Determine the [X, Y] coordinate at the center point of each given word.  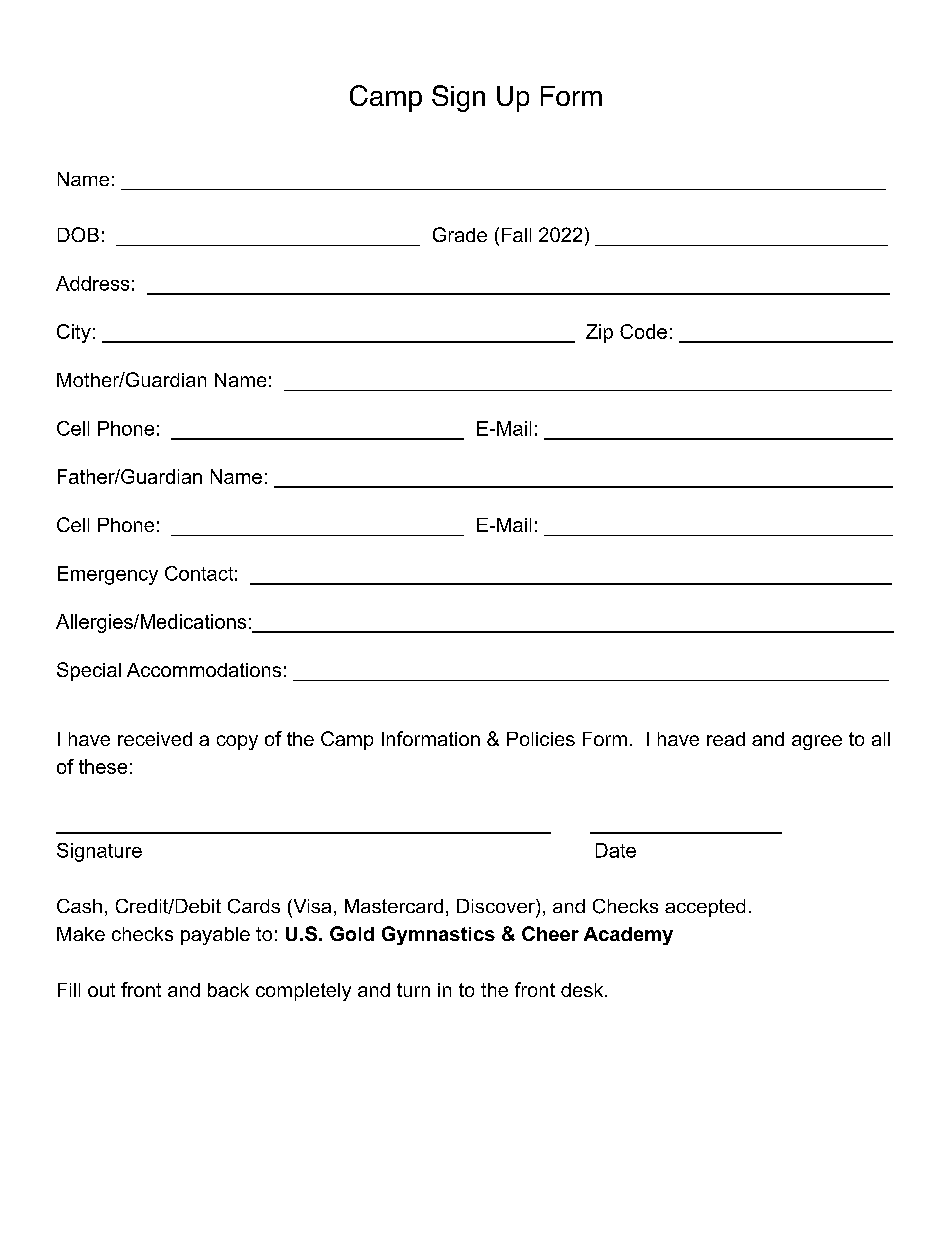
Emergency [108, 575]
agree [817, 742]
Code [643, 331]
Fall [516, 235]
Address [92, 283]
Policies [541, 739]
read [726, 739]
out [101, 990]
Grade [460, 234]
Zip [599, 333]
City [74, 333]
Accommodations [204, 670]
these [103, 766]
